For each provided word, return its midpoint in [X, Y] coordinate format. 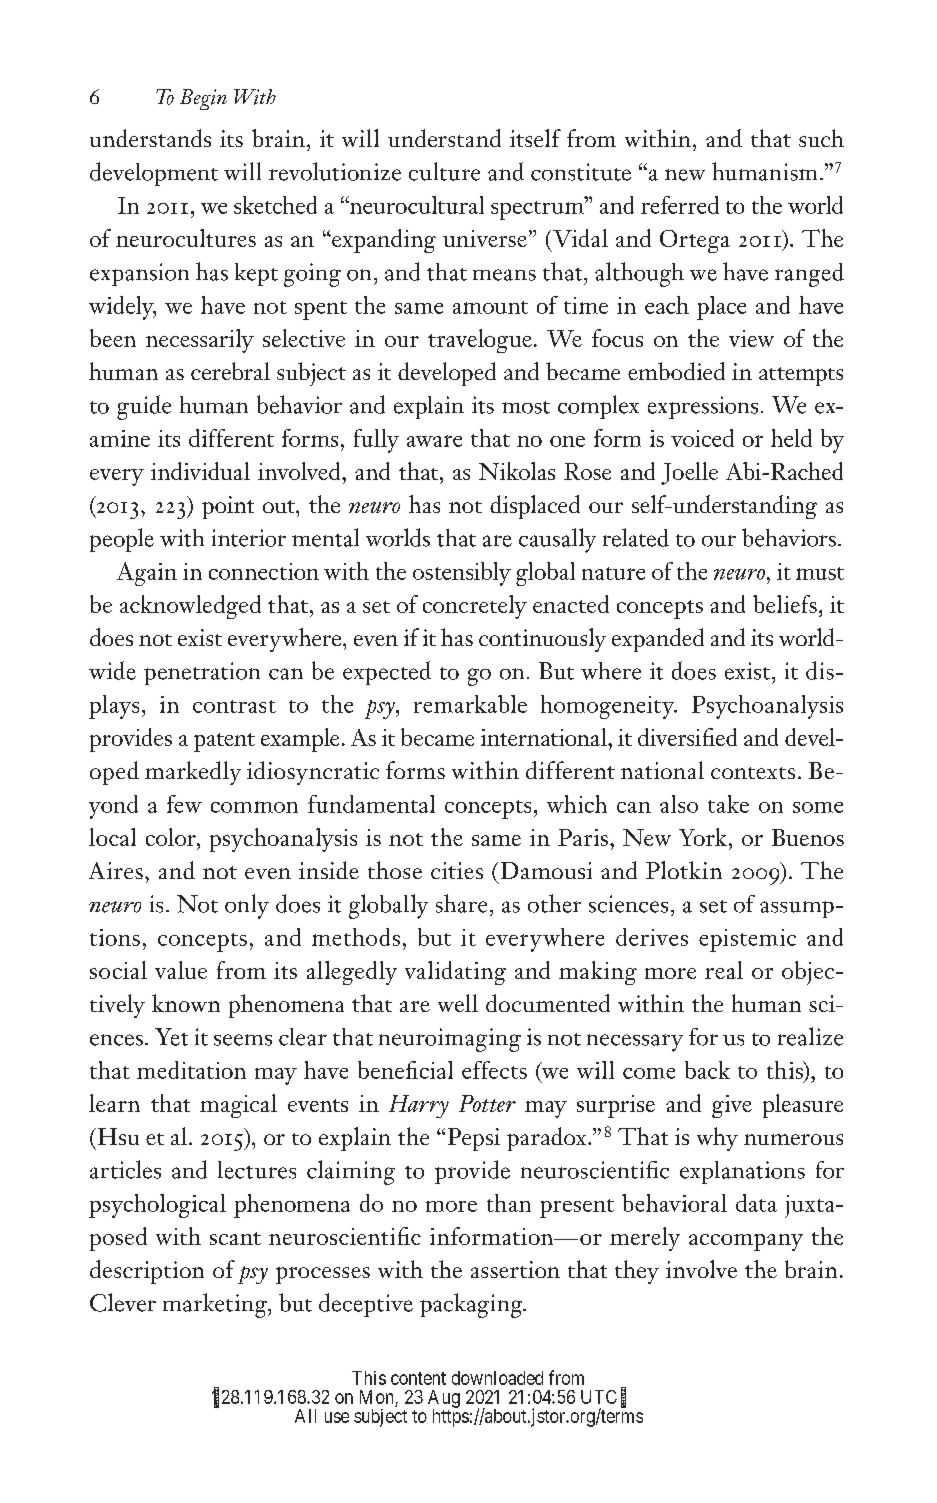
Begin [203, 99]
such [821, 138]
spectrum [538, 209]
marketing [216, 1305]
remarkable [470, 704]
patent [224, 742]
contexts [753, 773]
